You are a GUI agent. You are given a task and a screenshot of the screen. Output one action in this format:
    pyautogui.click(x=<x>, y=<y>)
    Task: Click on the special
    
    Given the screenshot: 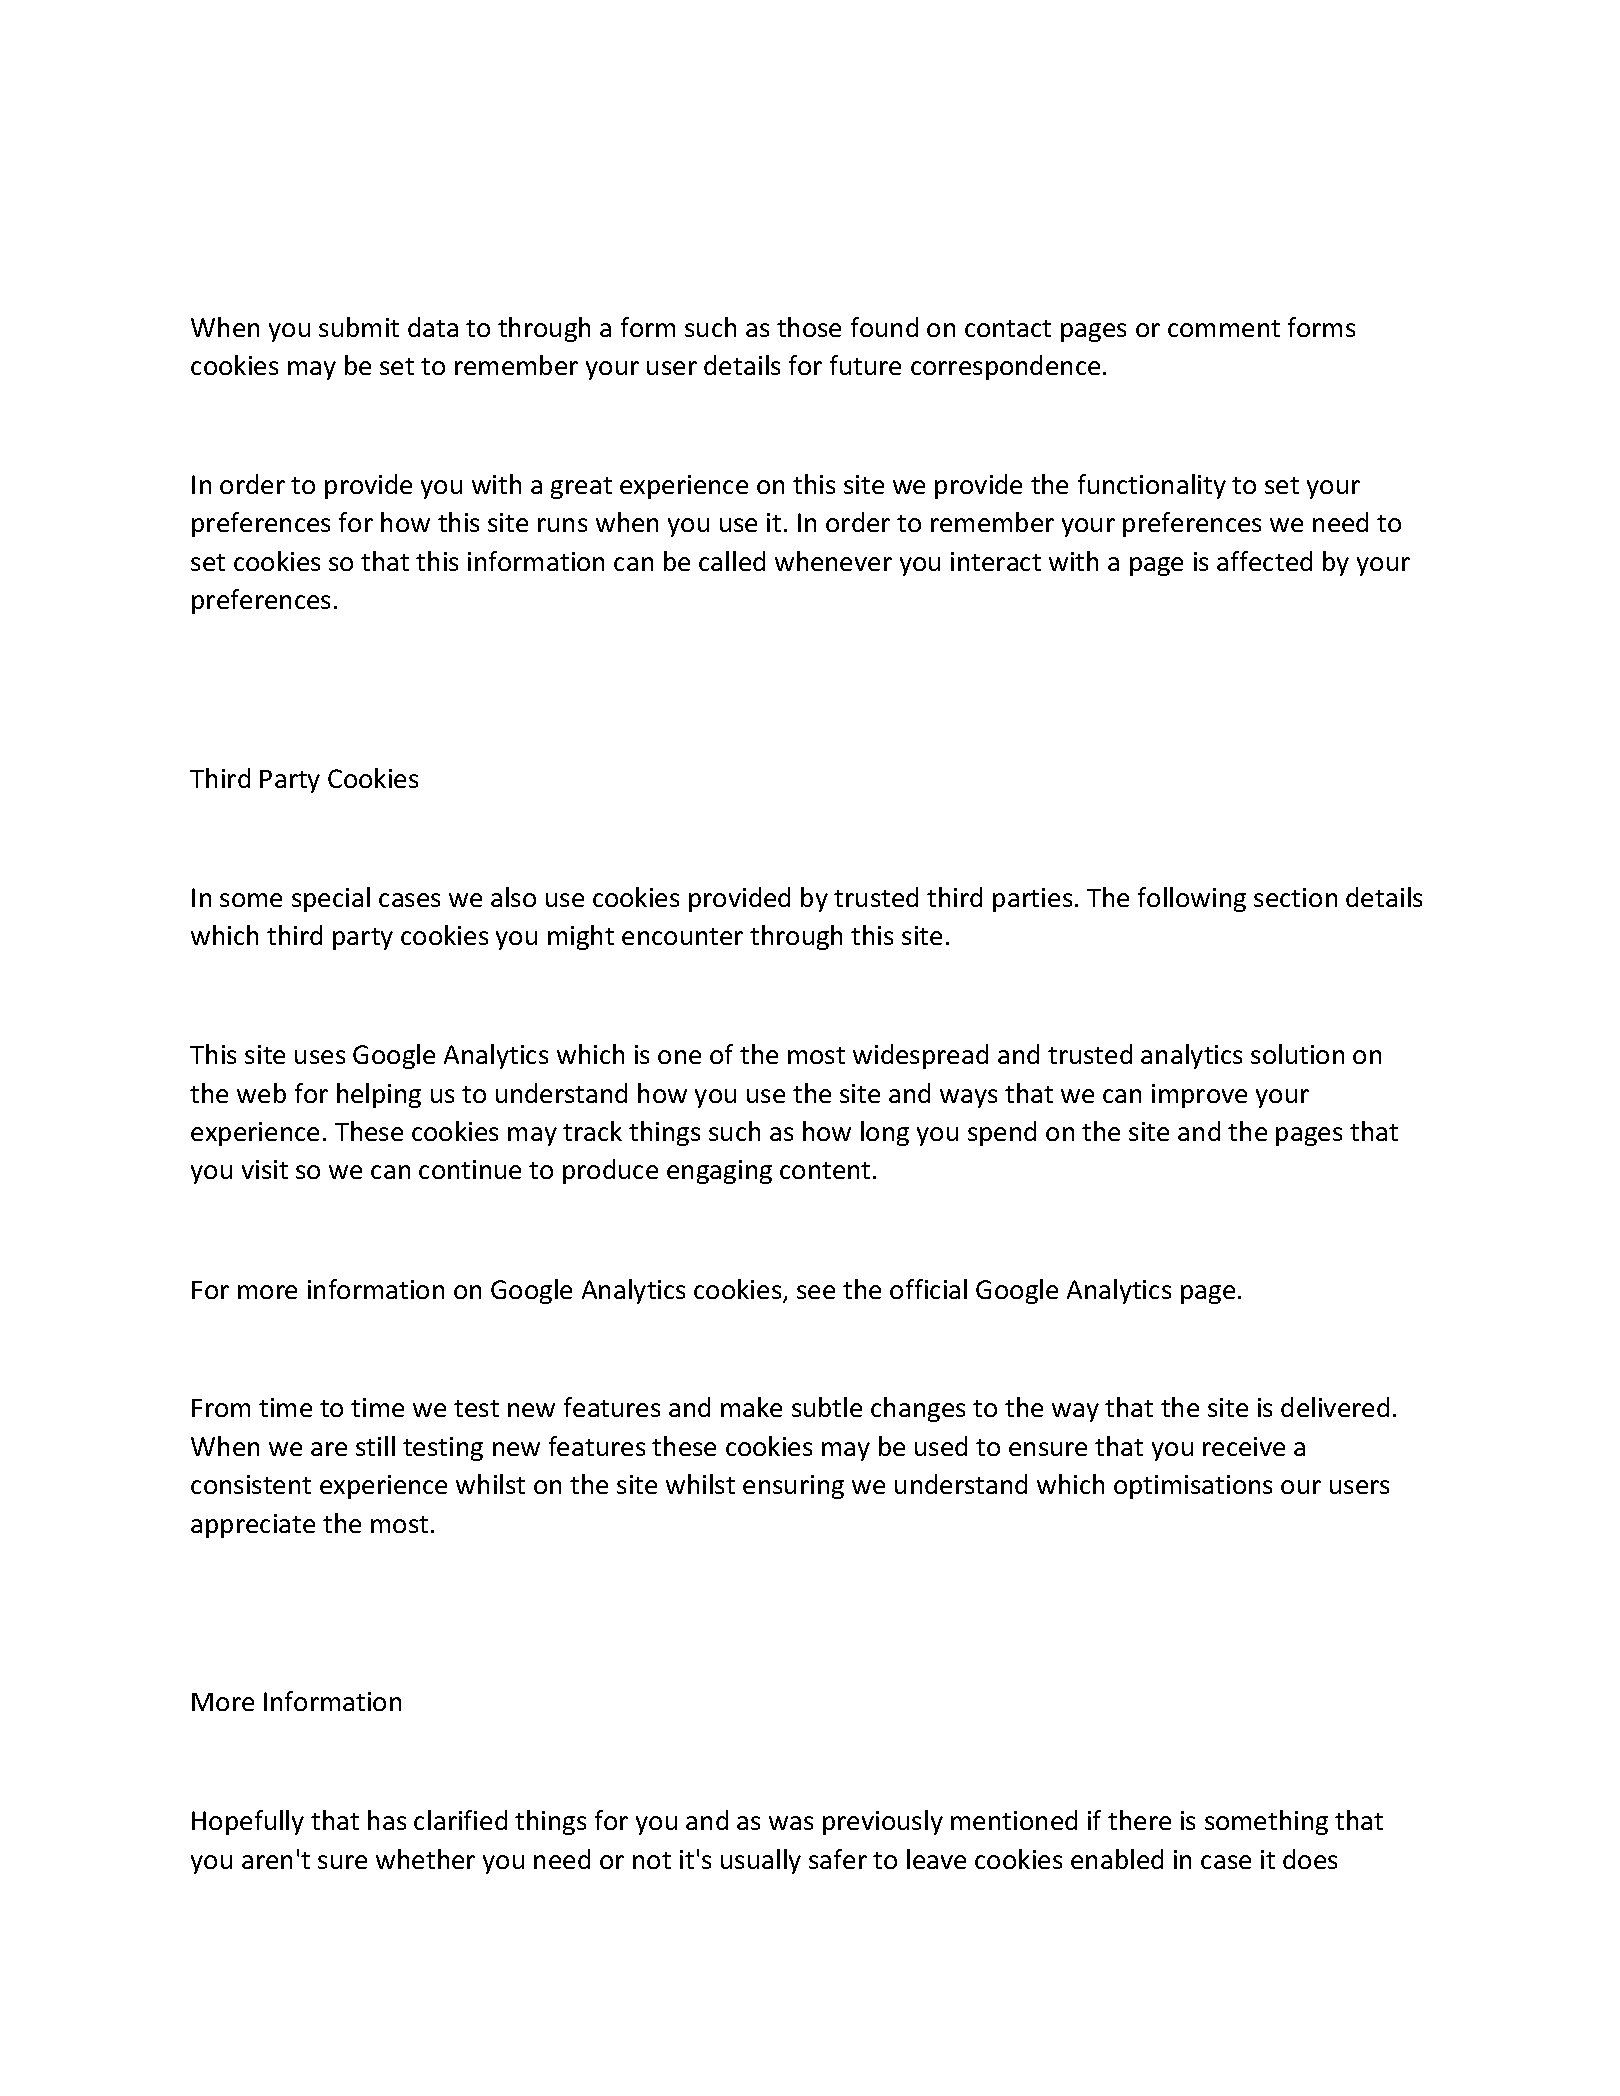 What is the action you would take?
    pyautogui.click(x=331, y=899)
